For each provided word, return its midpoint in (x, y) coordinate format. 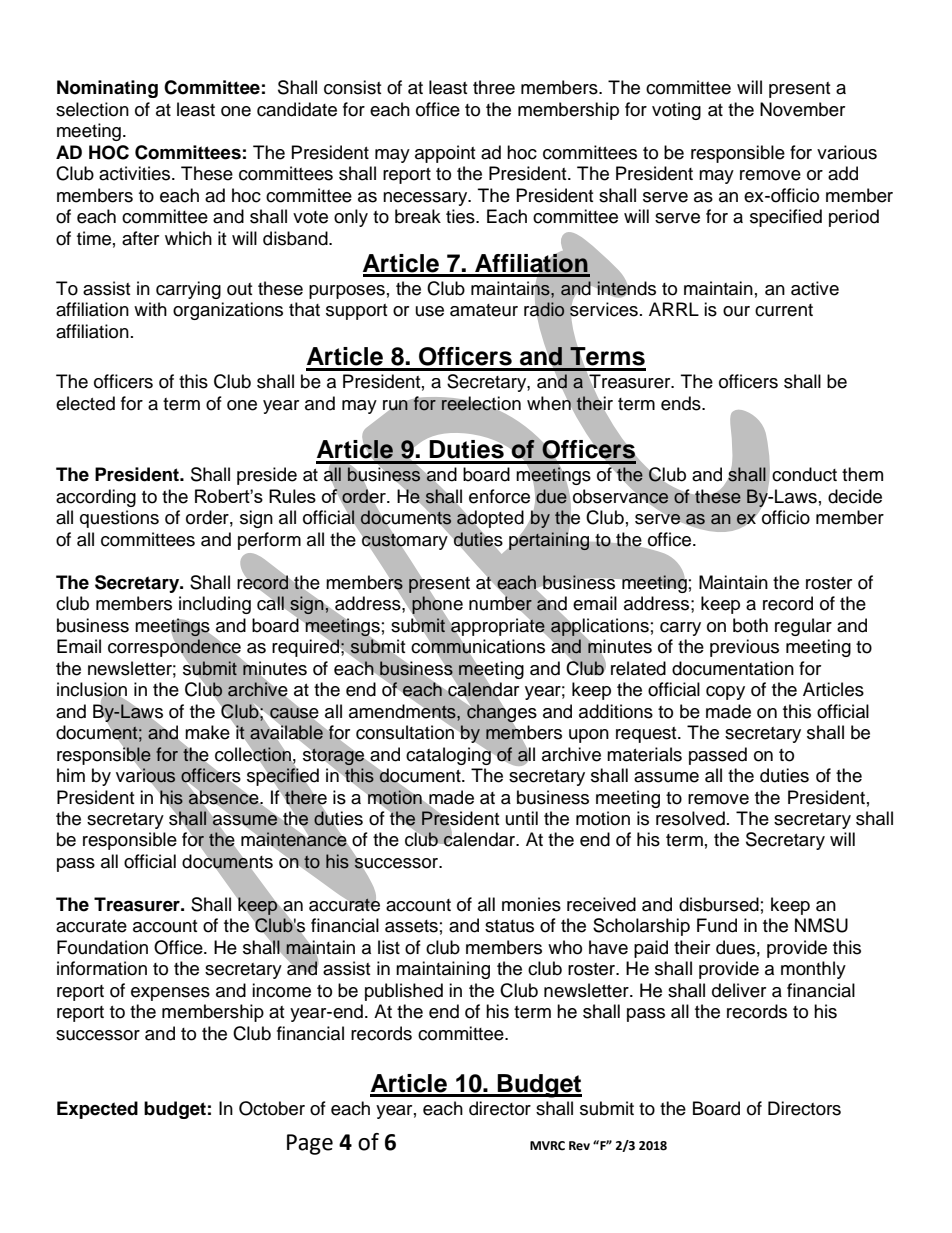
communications (478, 646)
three (494, 87)
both (750, 625)
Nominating (107, 89)
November (802, 109)
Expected (97, 1110)
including (215, 605)
